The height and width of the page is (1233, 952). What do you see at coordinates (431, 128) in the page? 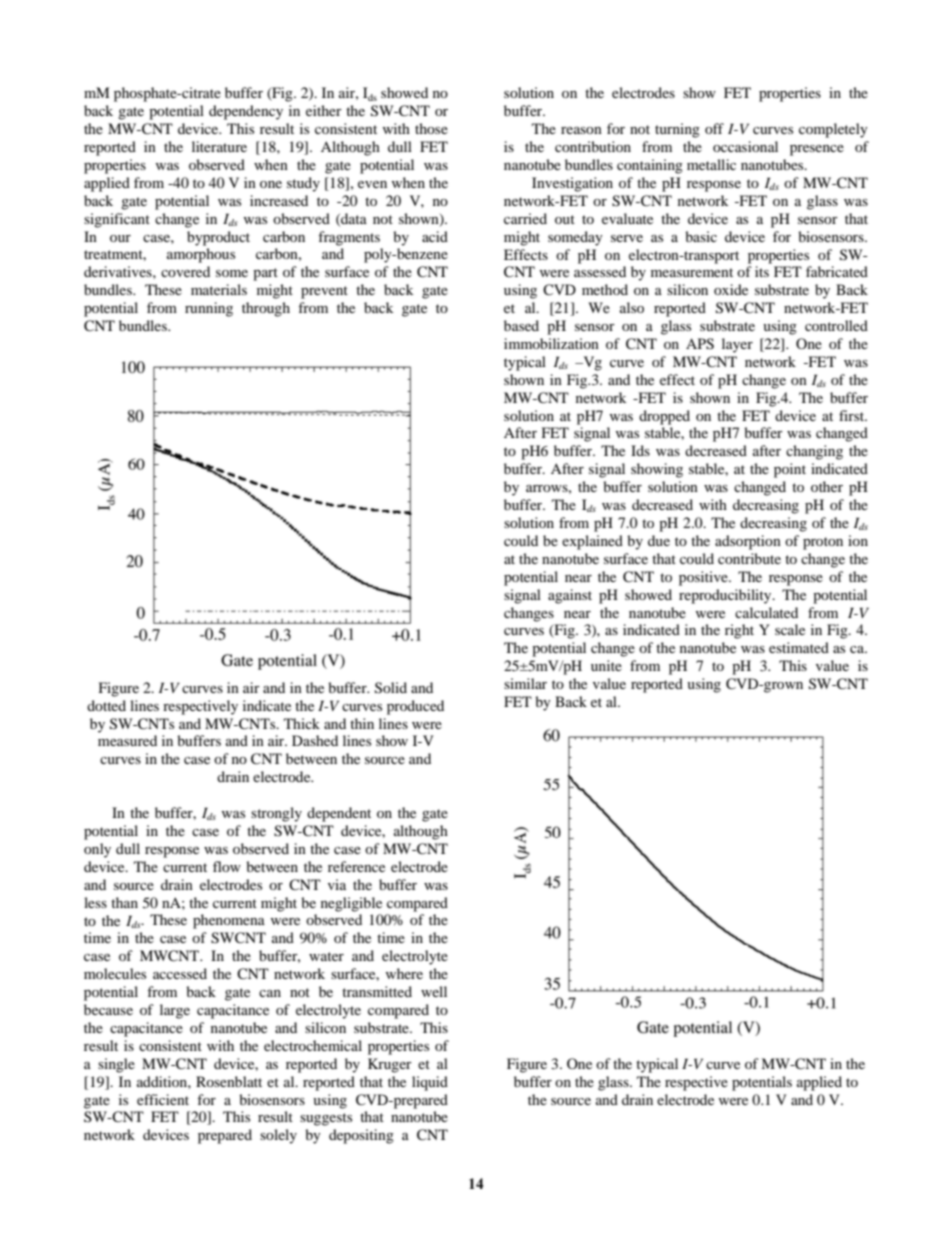
I see `those` at bounding box center [431, 128].
